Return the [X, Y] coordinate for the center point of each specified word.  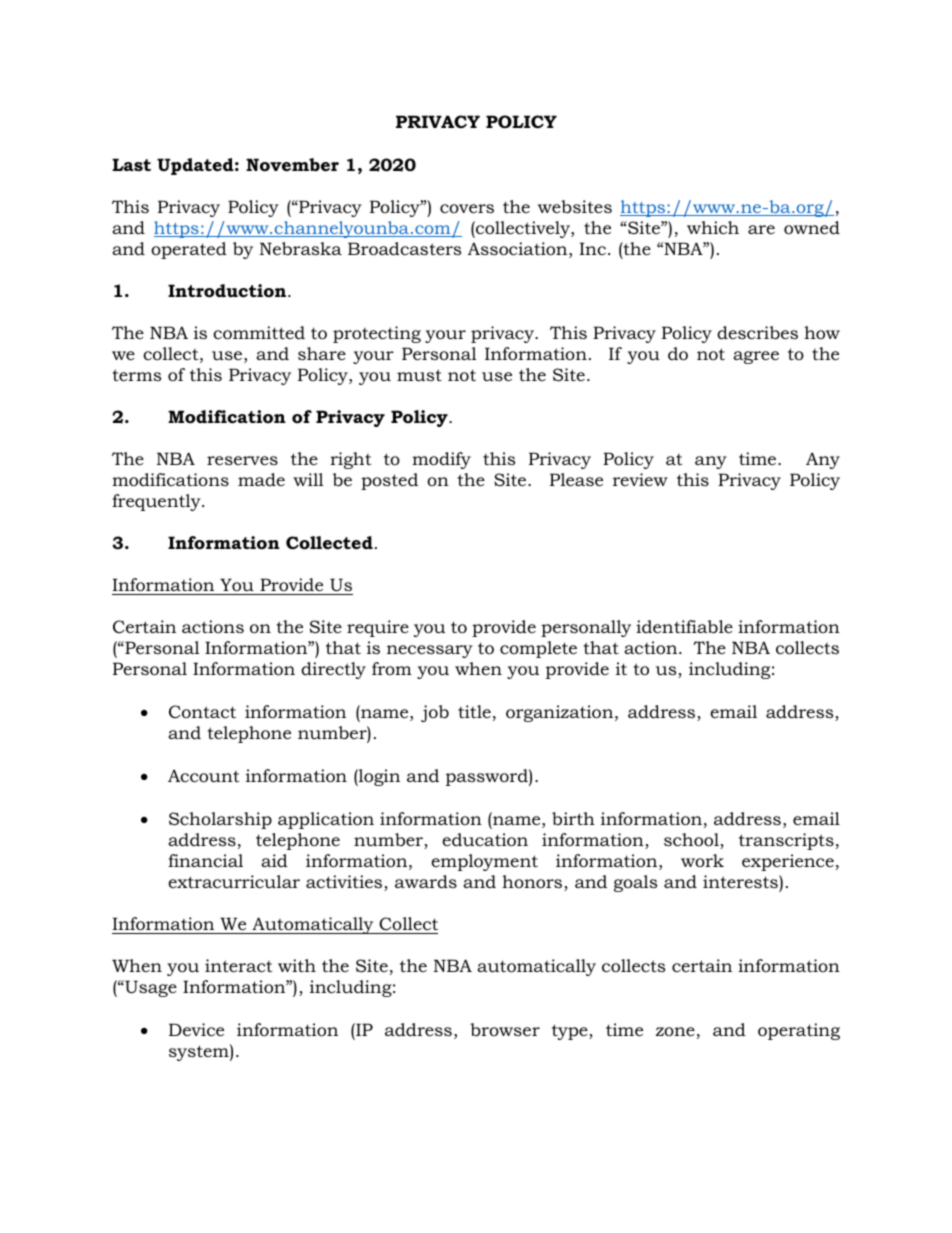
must [419, 375]
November [292, 165]
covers [467, 208]
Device [196, 1029]
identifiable [684, 627]
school [692, 841]
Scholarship [220, 820]
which [713, 227]
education [485, 840]
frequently [157, 502]
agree [756, 357]
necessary [430, 651]
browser [505, 1030]
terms [137, 375]
